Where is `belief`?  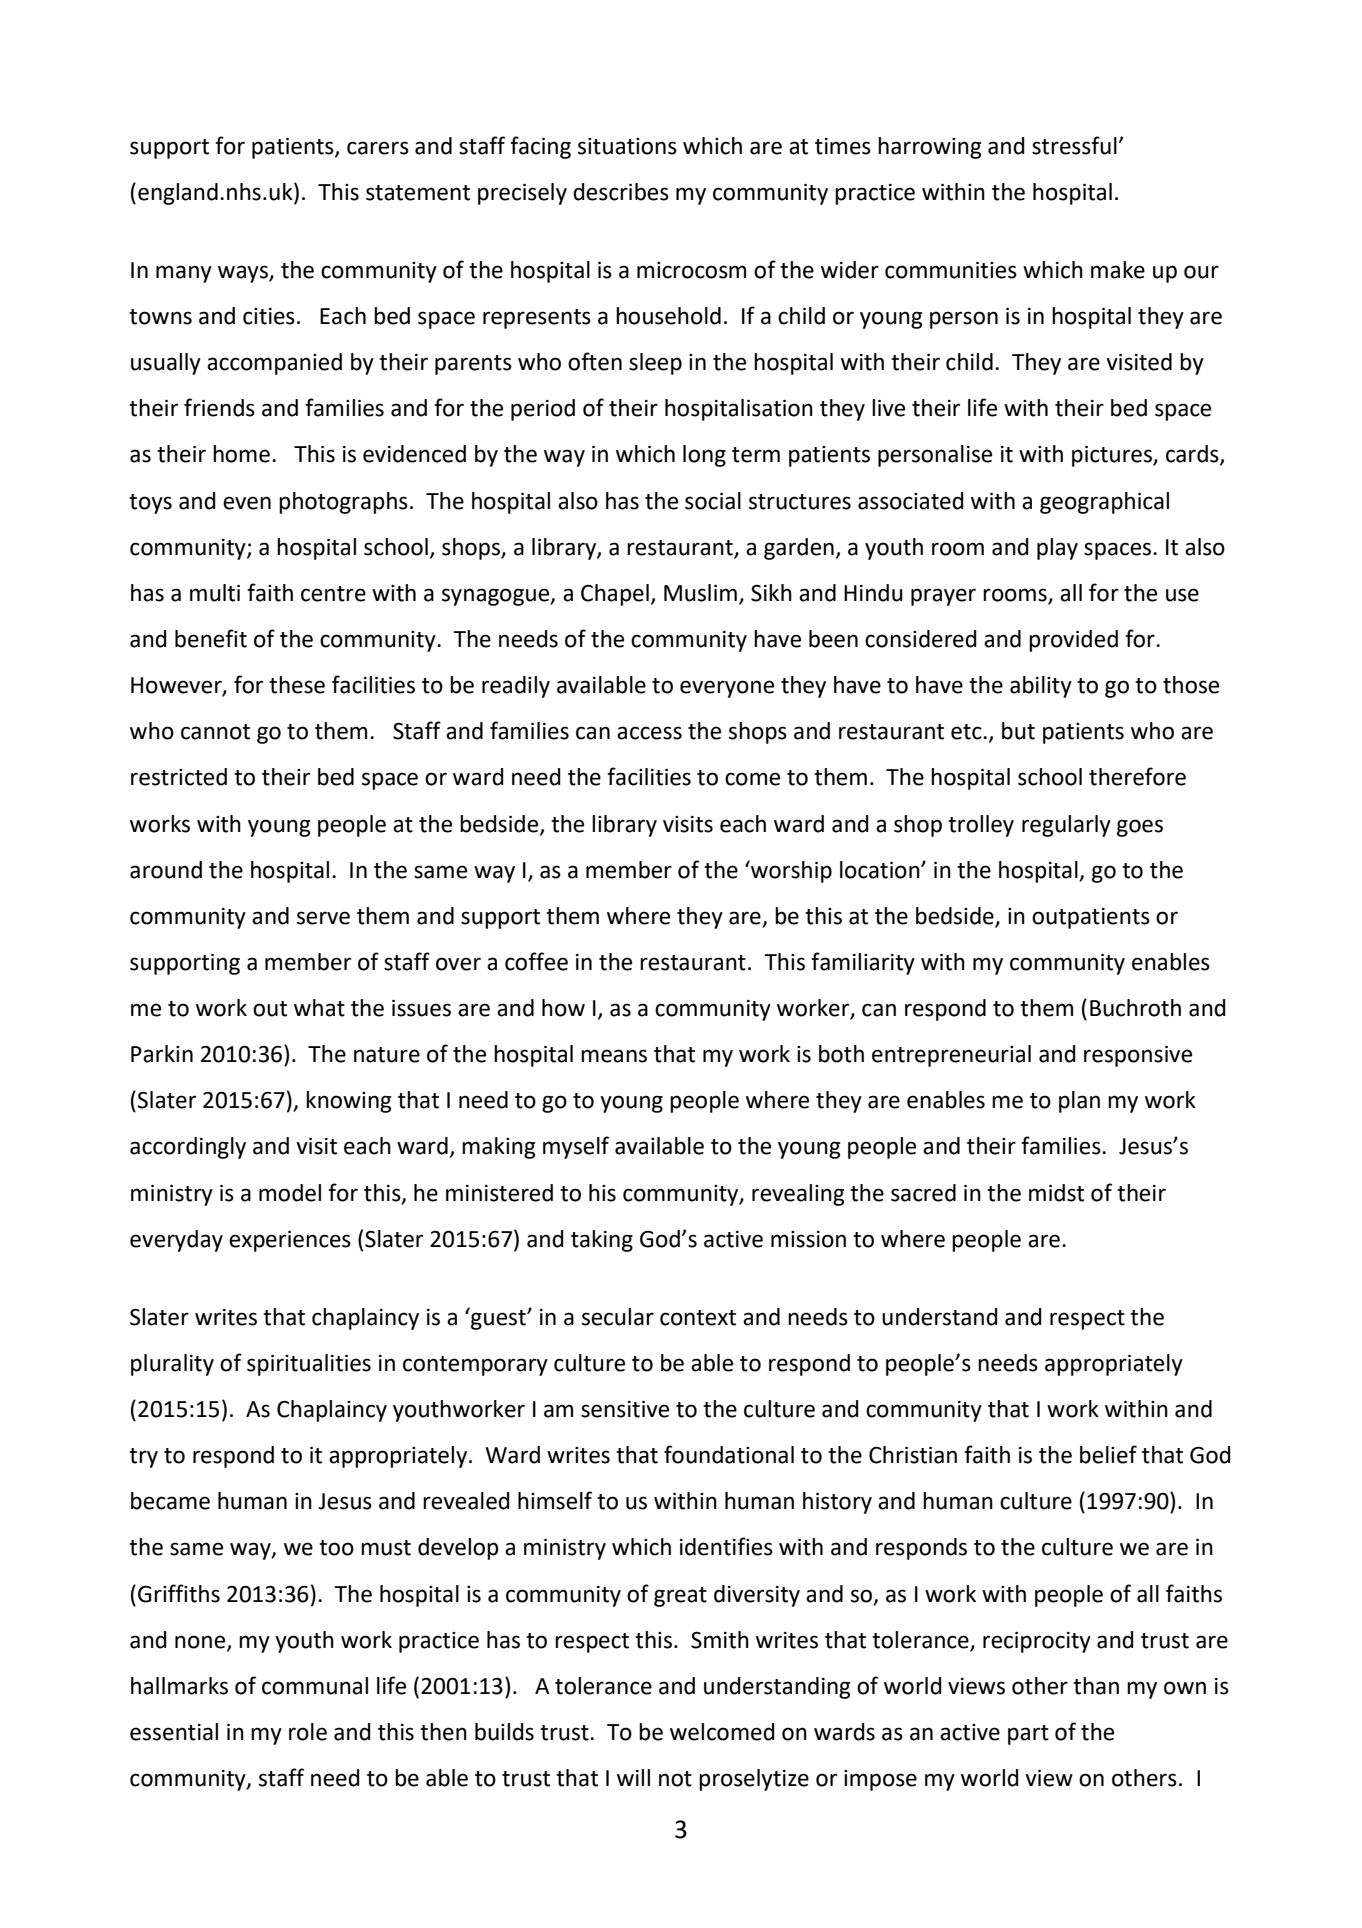 belief is located at coordinates (1108, 1454).
